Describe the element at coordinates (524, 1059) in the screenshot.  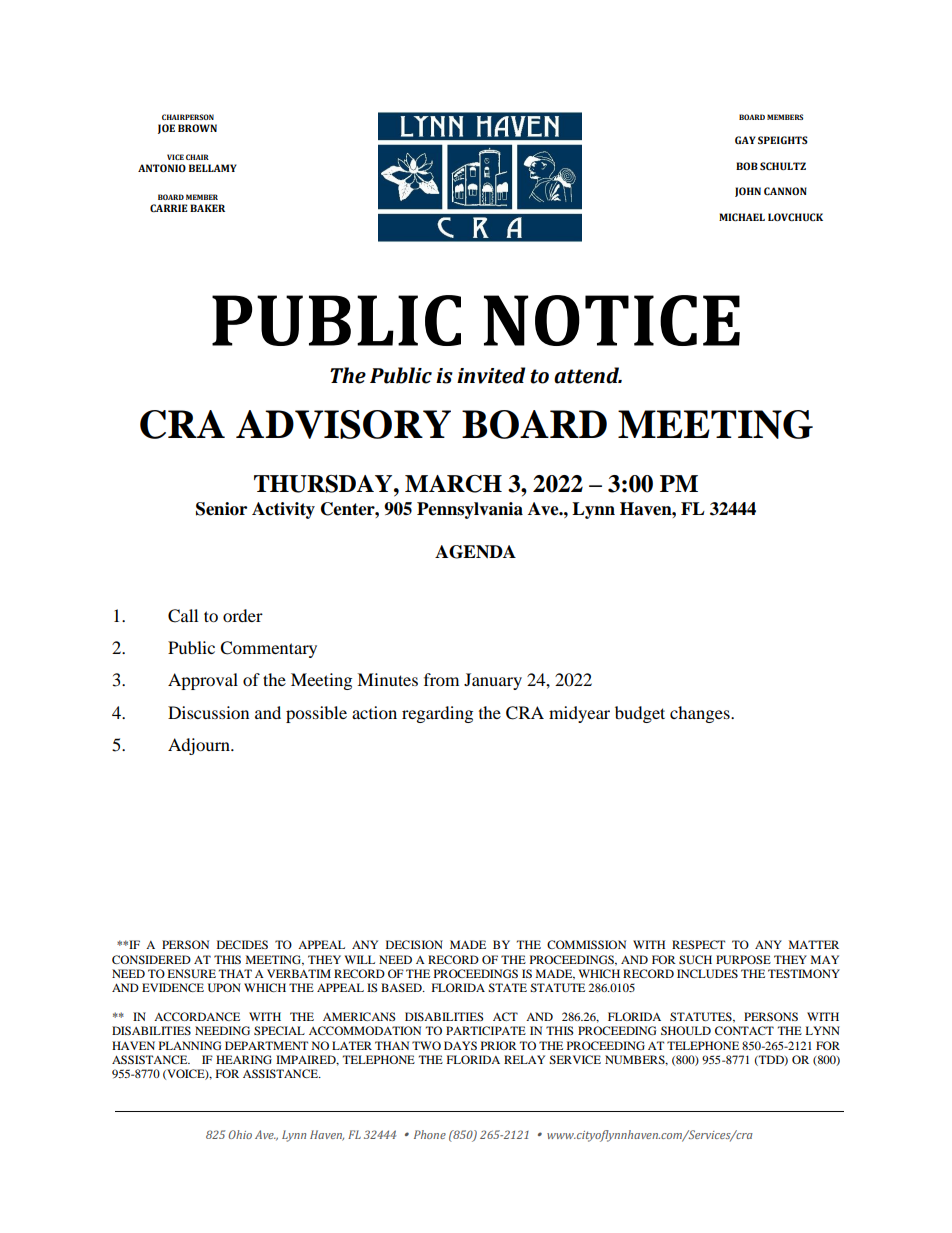
I see `RELAY` at that location.
